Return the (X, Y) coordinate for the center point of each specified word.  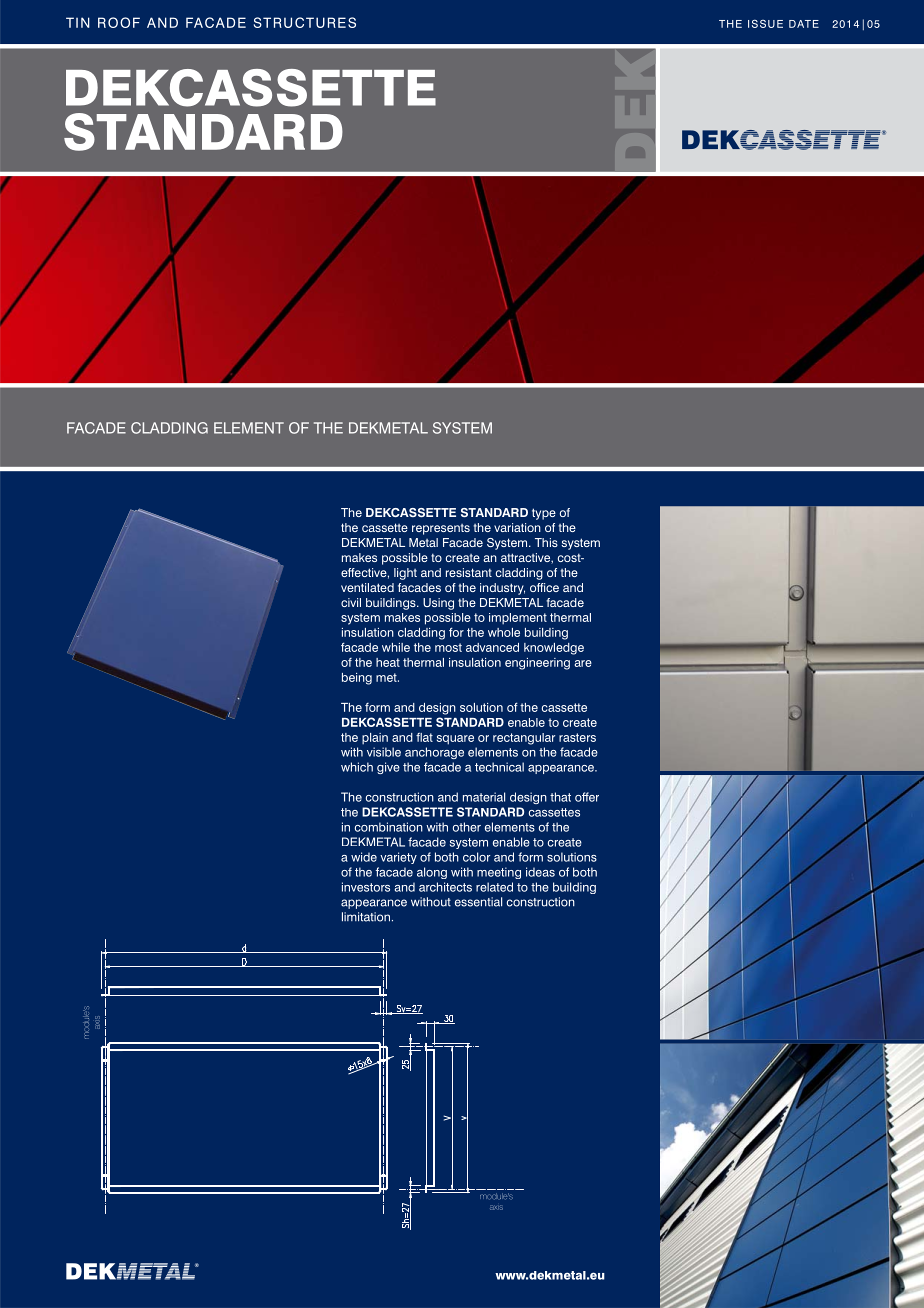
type (544, 514)
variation (517, 527)
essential (478, 902)
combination (389, 827)
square (455, 740)
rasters (577, 737)
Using (438, 604)
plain (375, 739)
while (396, 647)
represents (441, 529)
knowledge (554, 649)
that (560, 797)
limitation (366, 917)
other (467, 827)
